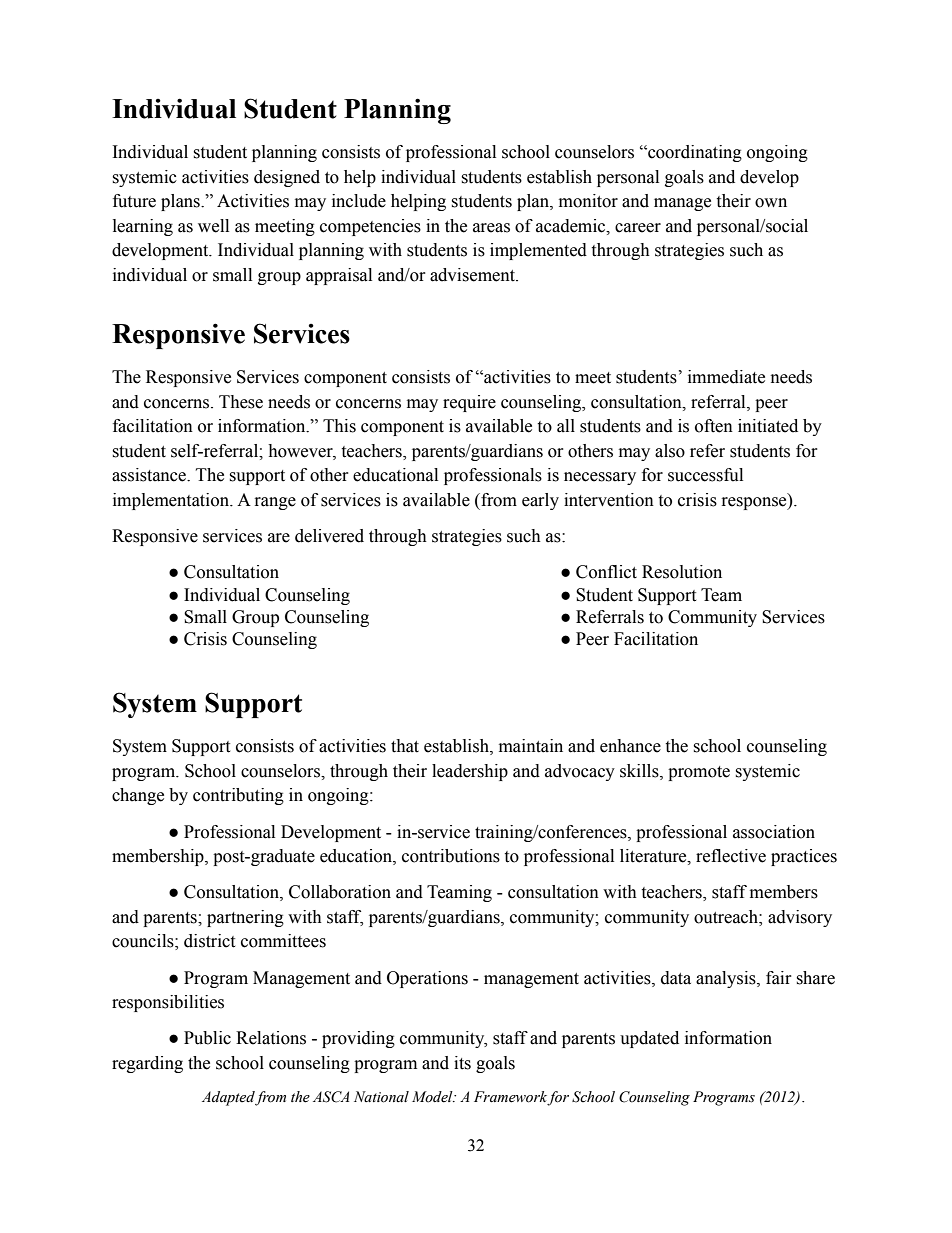 This screenshot has width=952, height=1233. I want to click on early, so click(540, 501).
